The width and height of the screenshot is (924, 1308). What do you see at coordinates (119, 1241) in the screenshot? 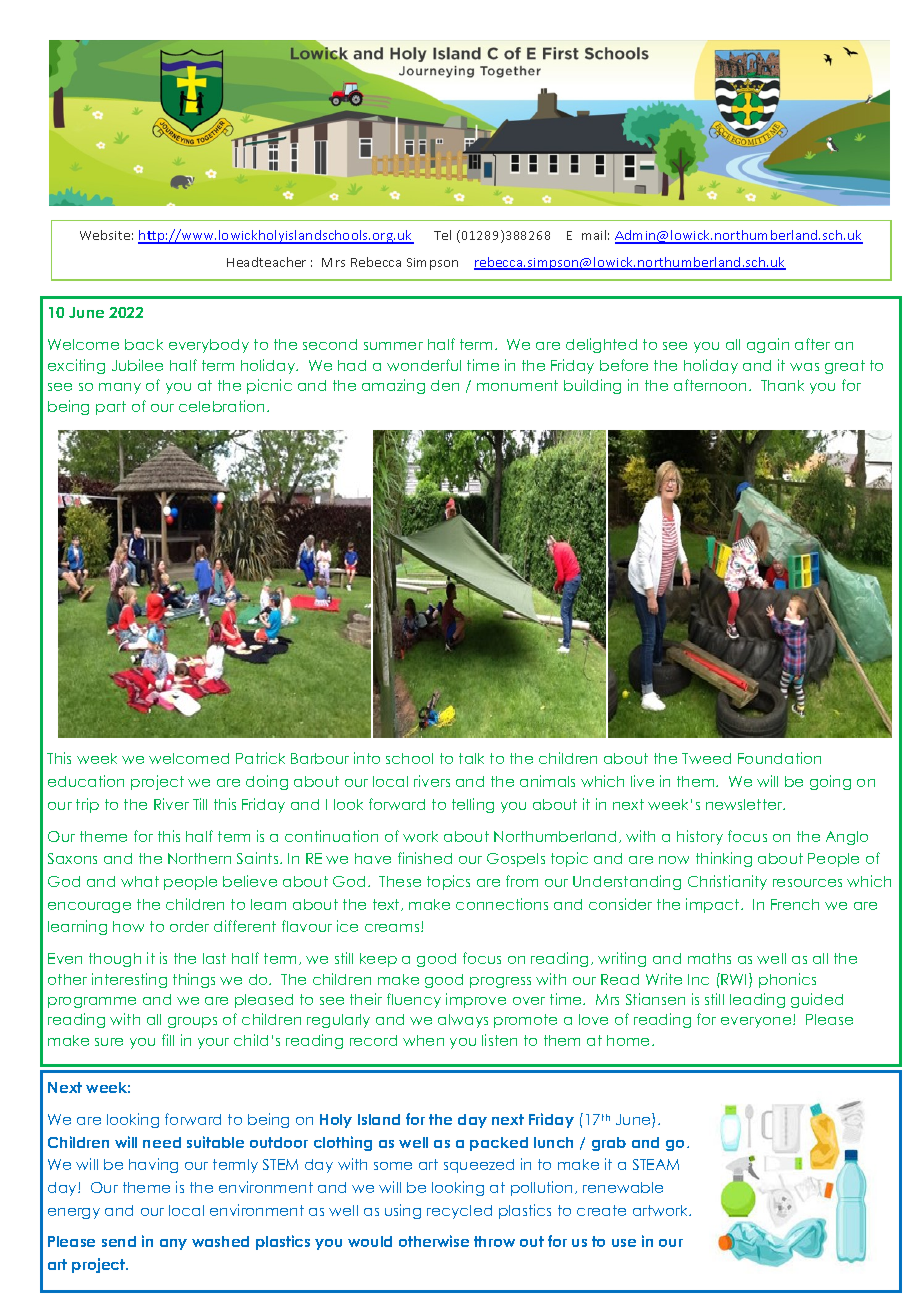
I see `send` at bounding box center [119, 1241].
